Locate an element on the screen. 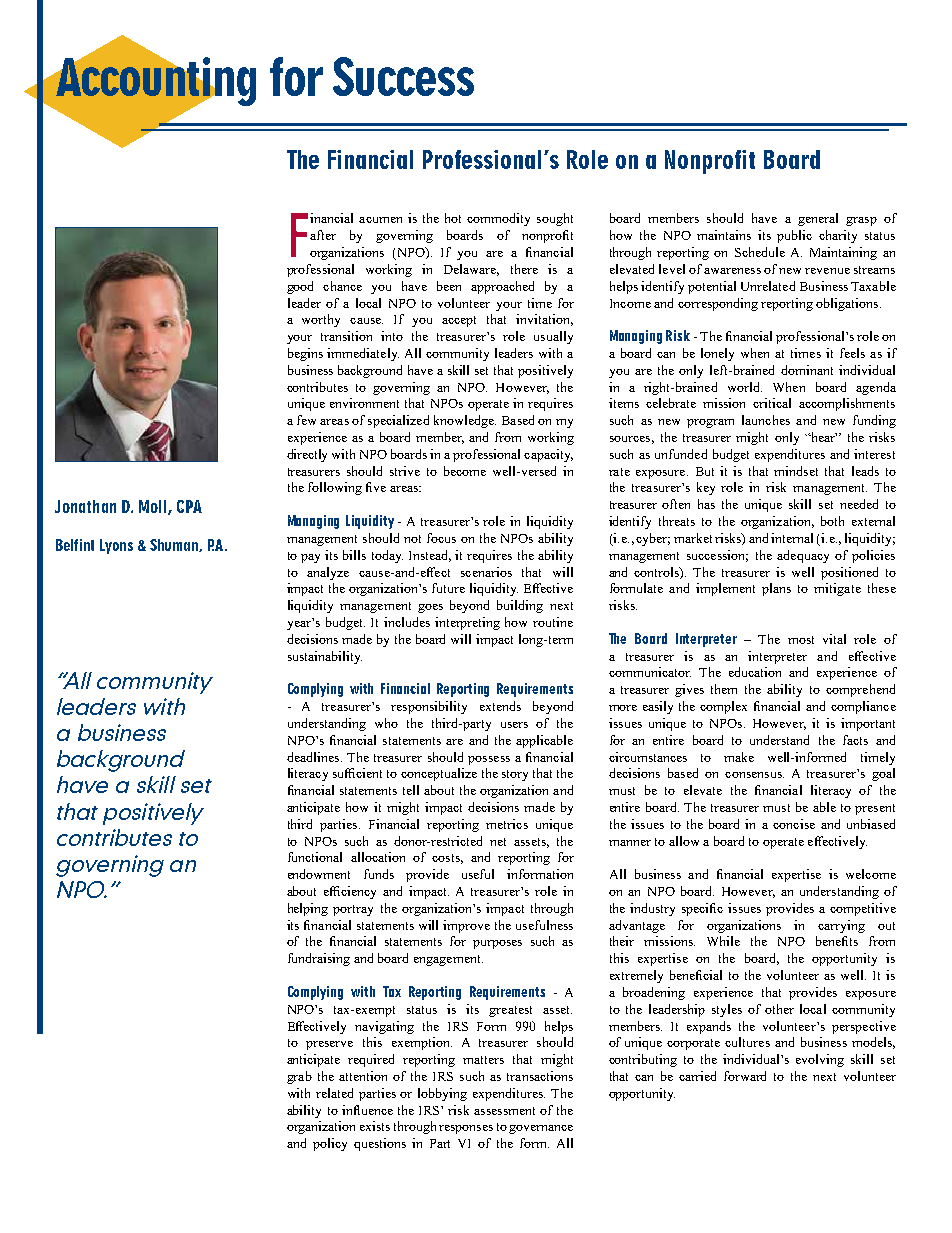 The height and width of the screenshot is (1233, 952). CPA is located at coordinates (189, 506).
